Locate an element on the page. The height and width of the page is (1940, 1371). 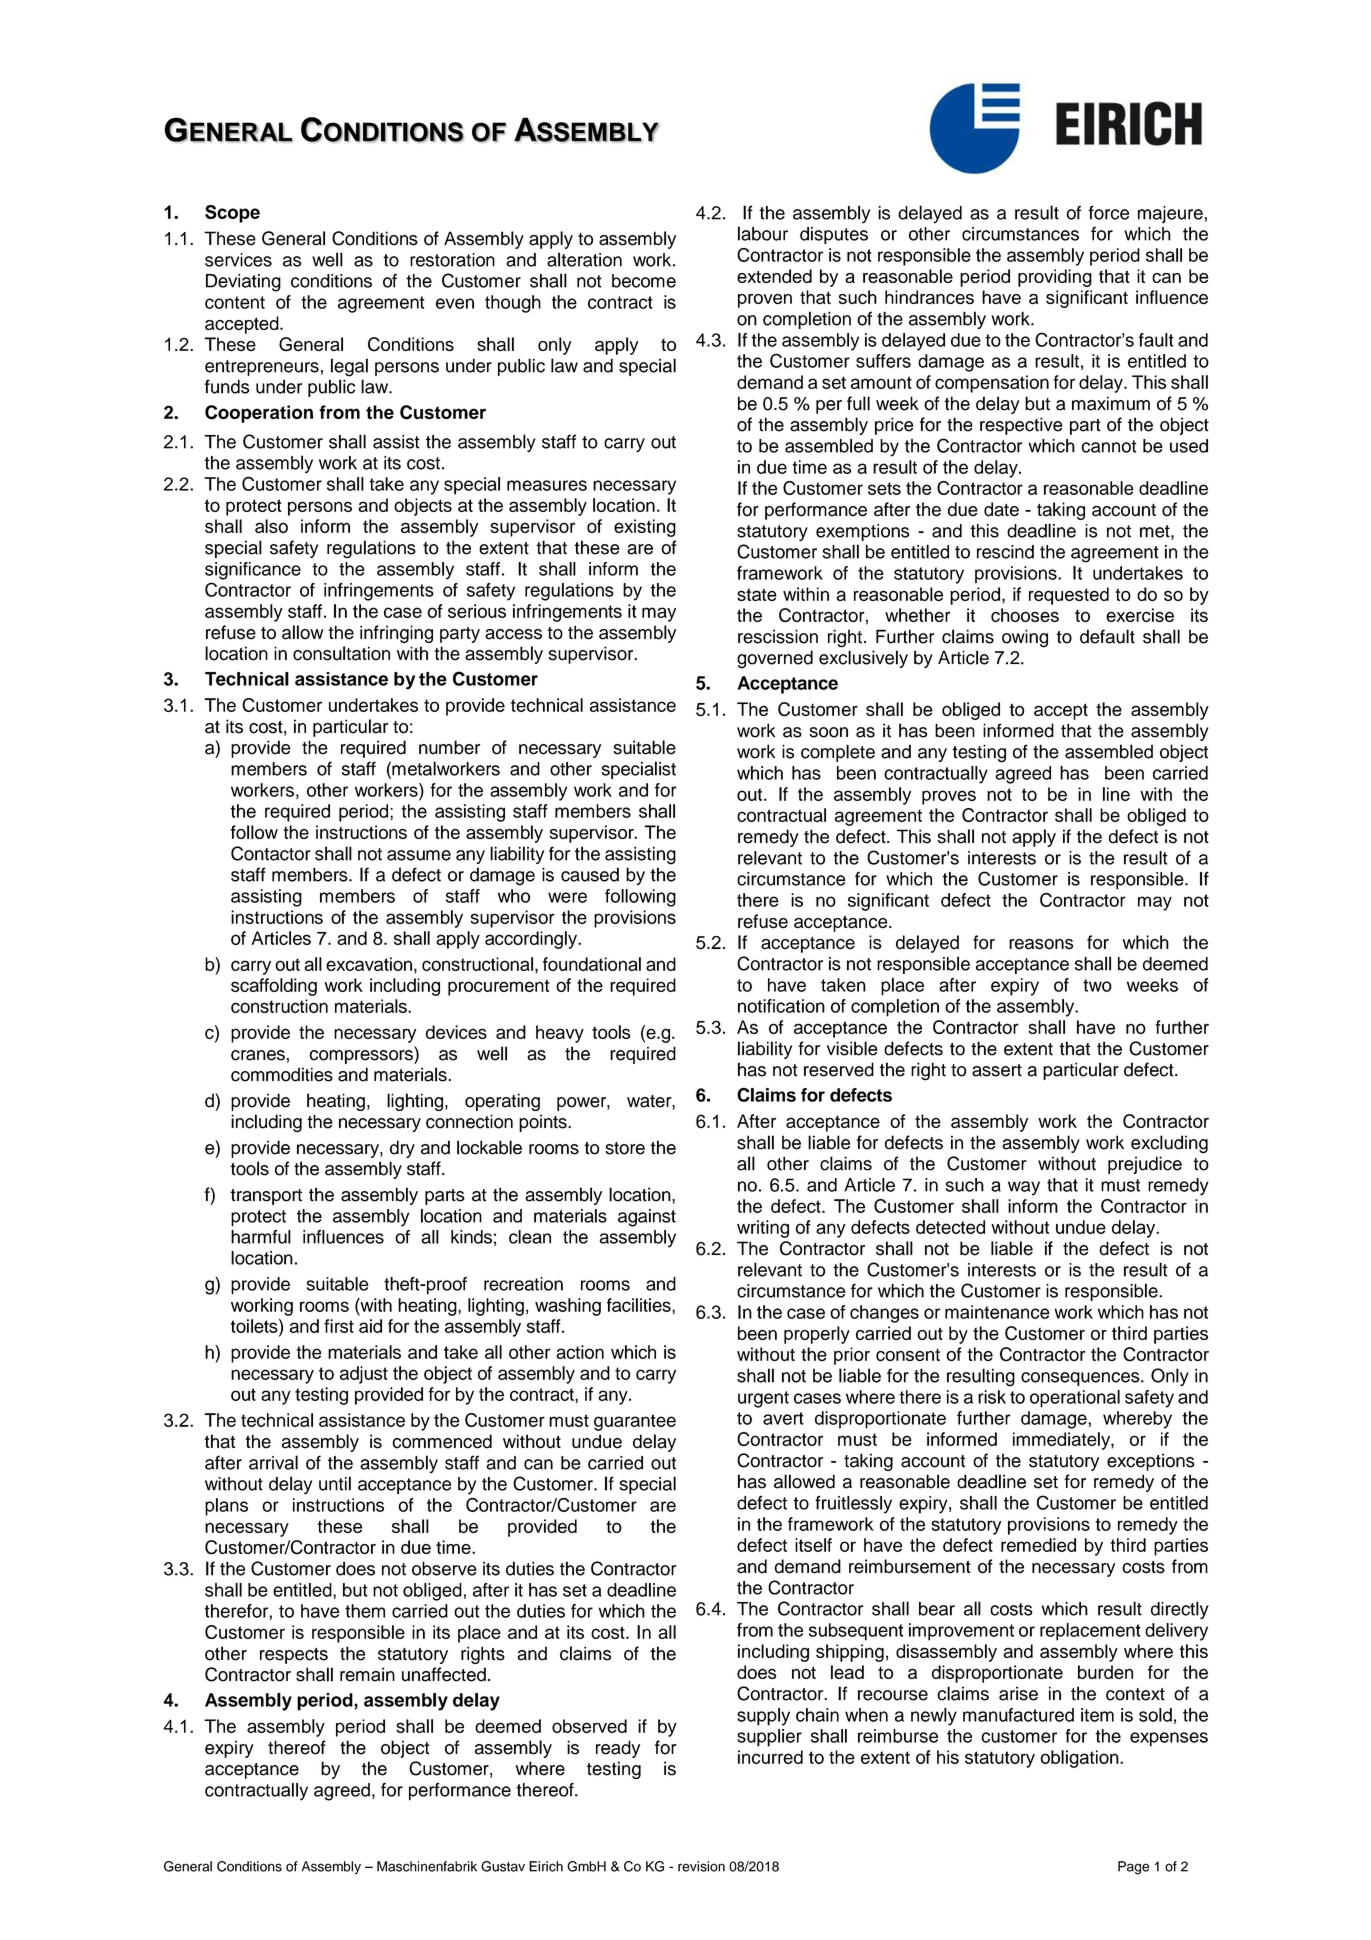
remain is located at coordinates (367, 1674).
